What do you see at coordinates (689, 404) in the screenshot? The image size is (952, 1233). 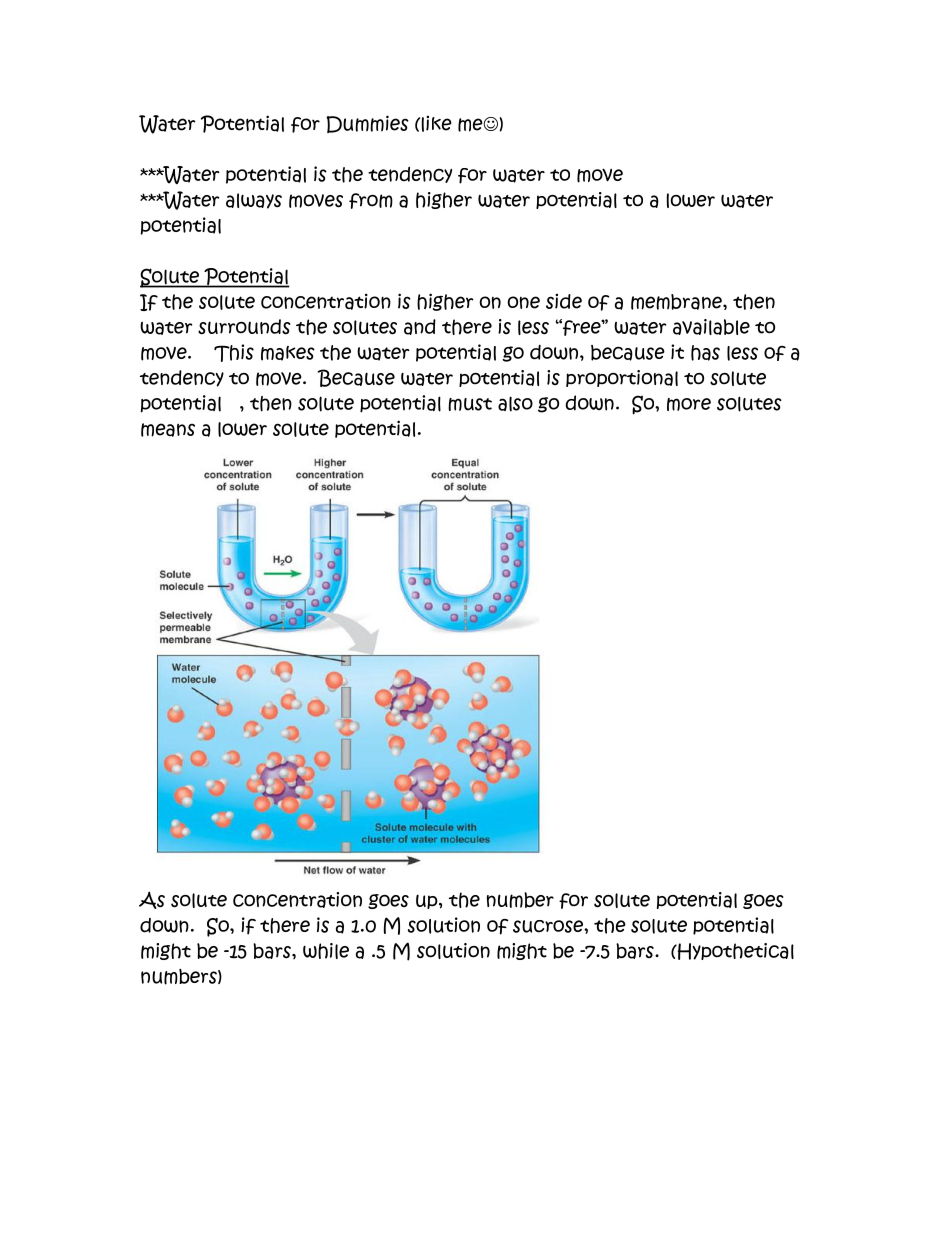 I see `more` at bounding box center [689, 404].
